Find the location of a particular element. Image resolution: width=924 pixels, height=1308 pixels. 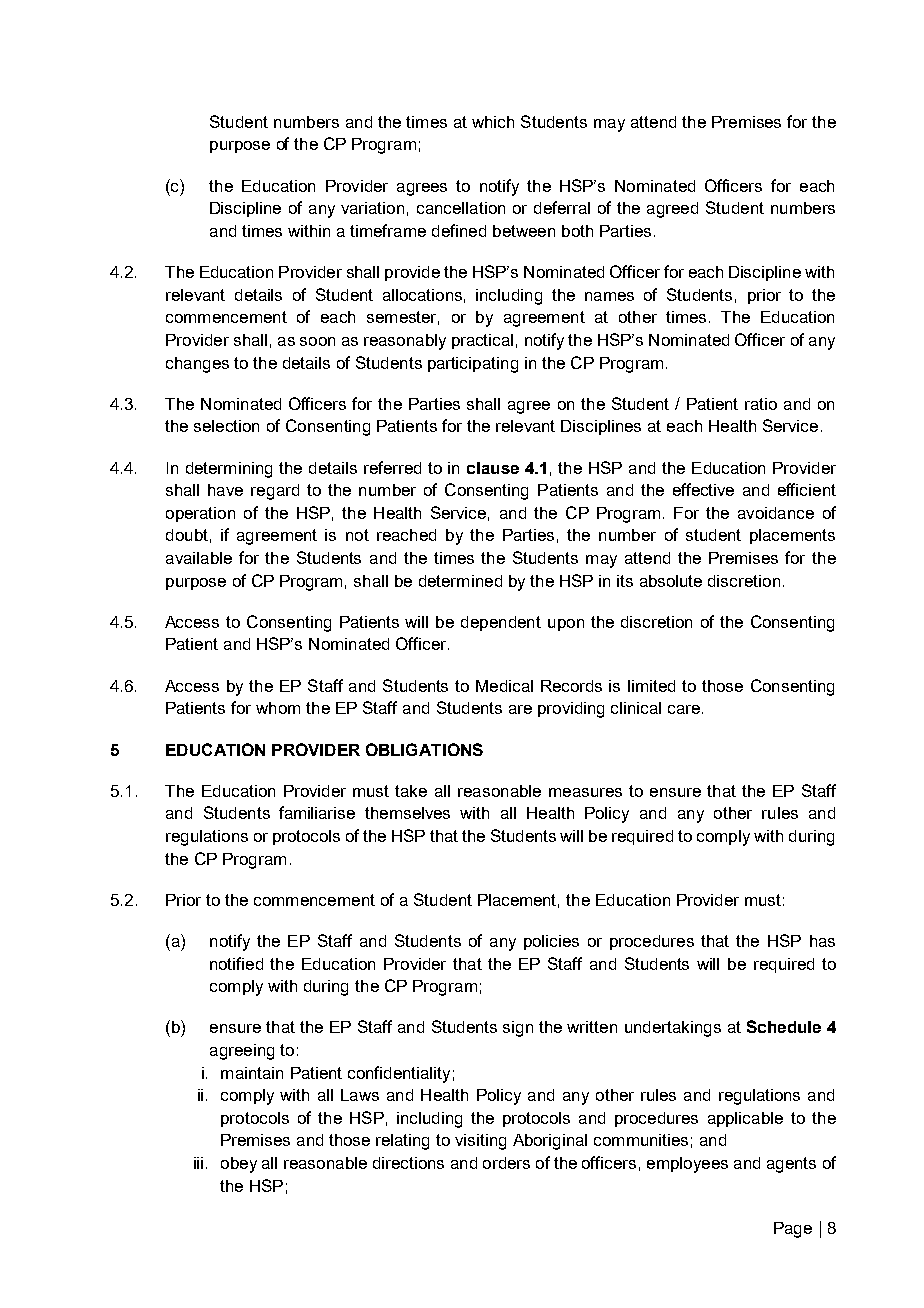

Medical is located at coordinates (504, 686).
